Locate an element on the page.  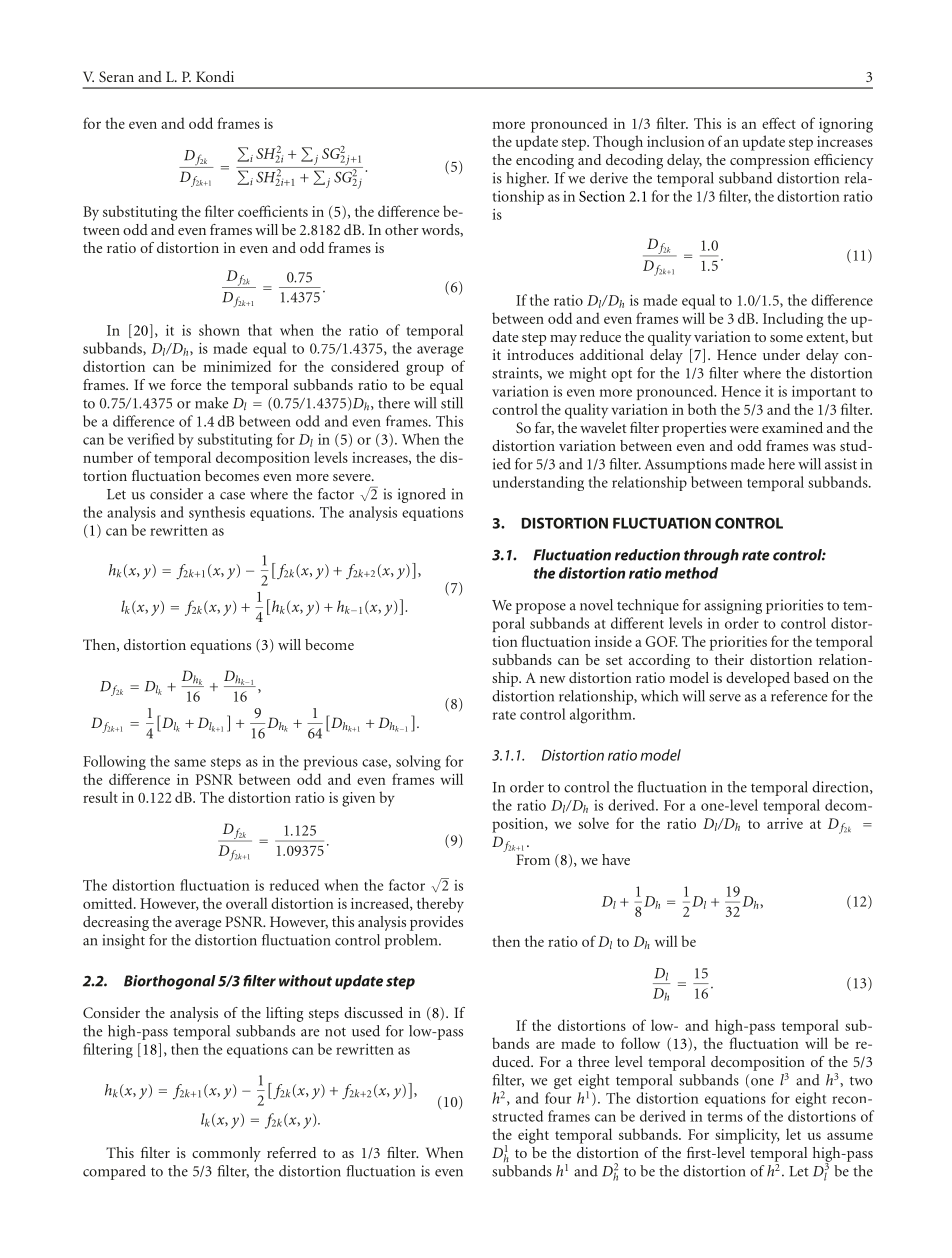
Kondi is located at coordinates (215, 76).
